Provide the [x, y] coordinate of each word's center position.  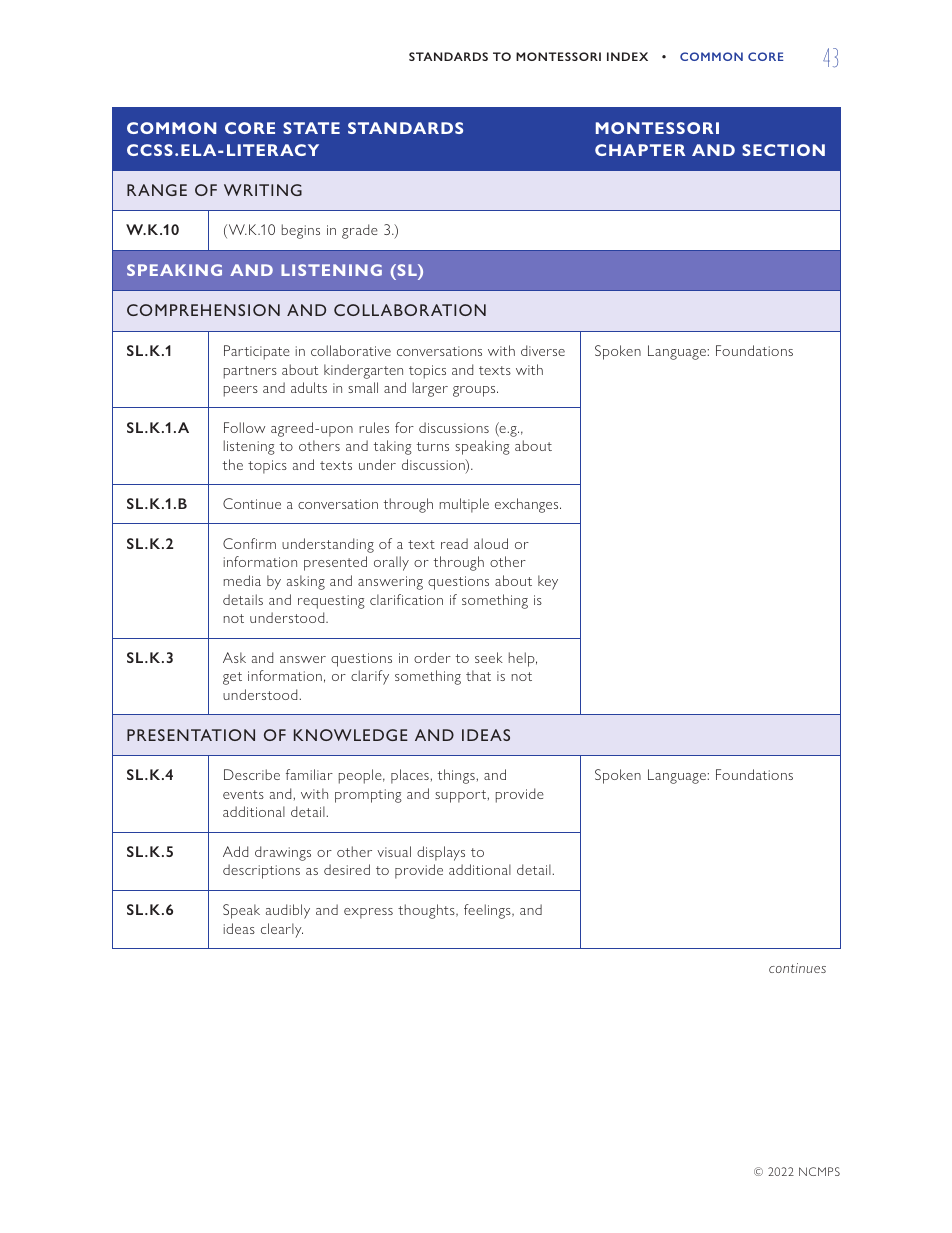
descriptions [261, 871]
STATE [311, 128]
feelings [488, 911]
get [232, 678]
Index [627, 56]
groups [475, 391]
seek [489, 657]
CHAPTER [640, 150]
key [548, 582]
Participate [257, 352]
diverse [543, 350]
